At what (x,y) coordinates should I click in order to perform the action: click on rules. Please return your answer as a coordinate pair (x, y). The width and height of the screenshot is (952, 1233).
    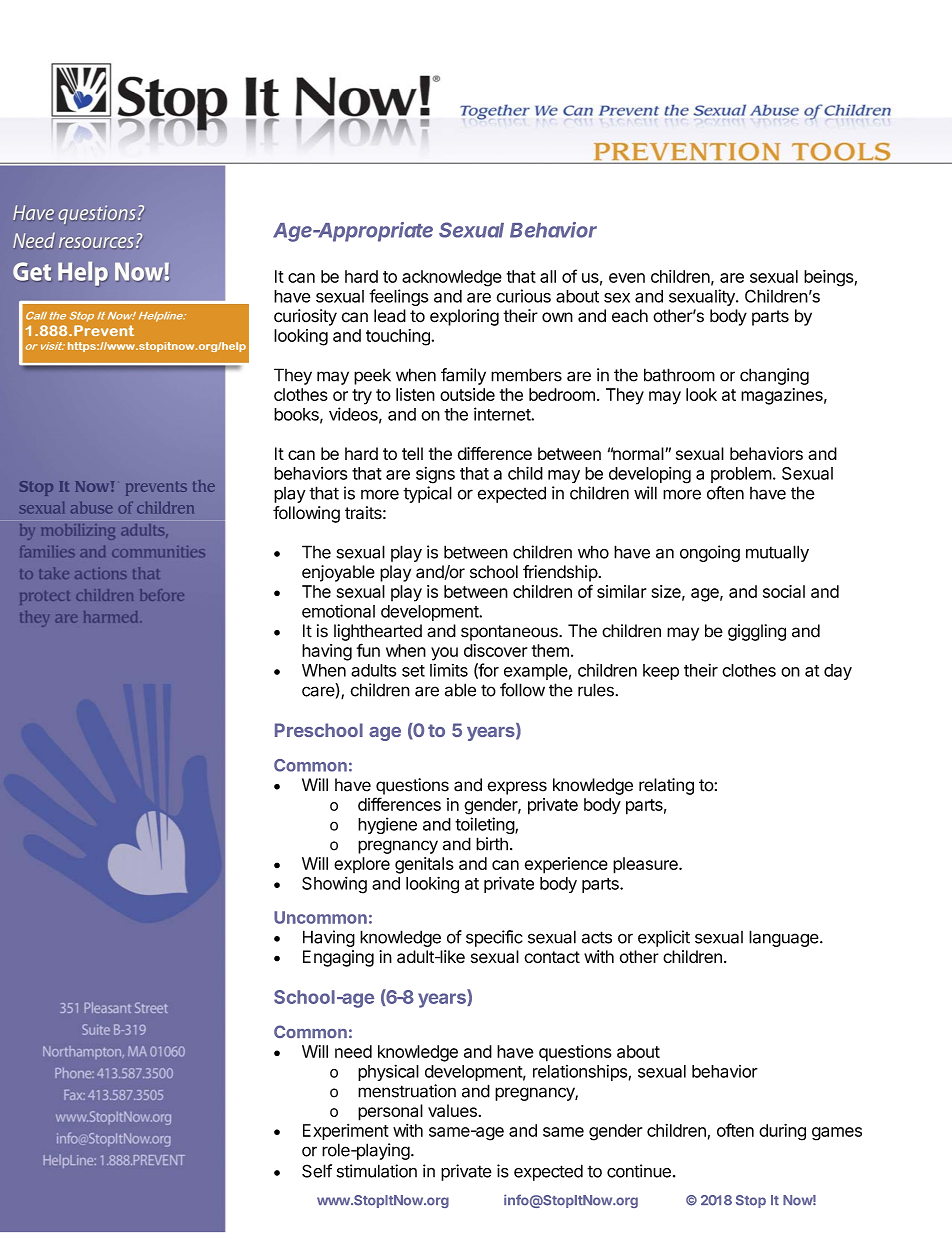
    Looking at the image, I should click on (596, 690).
